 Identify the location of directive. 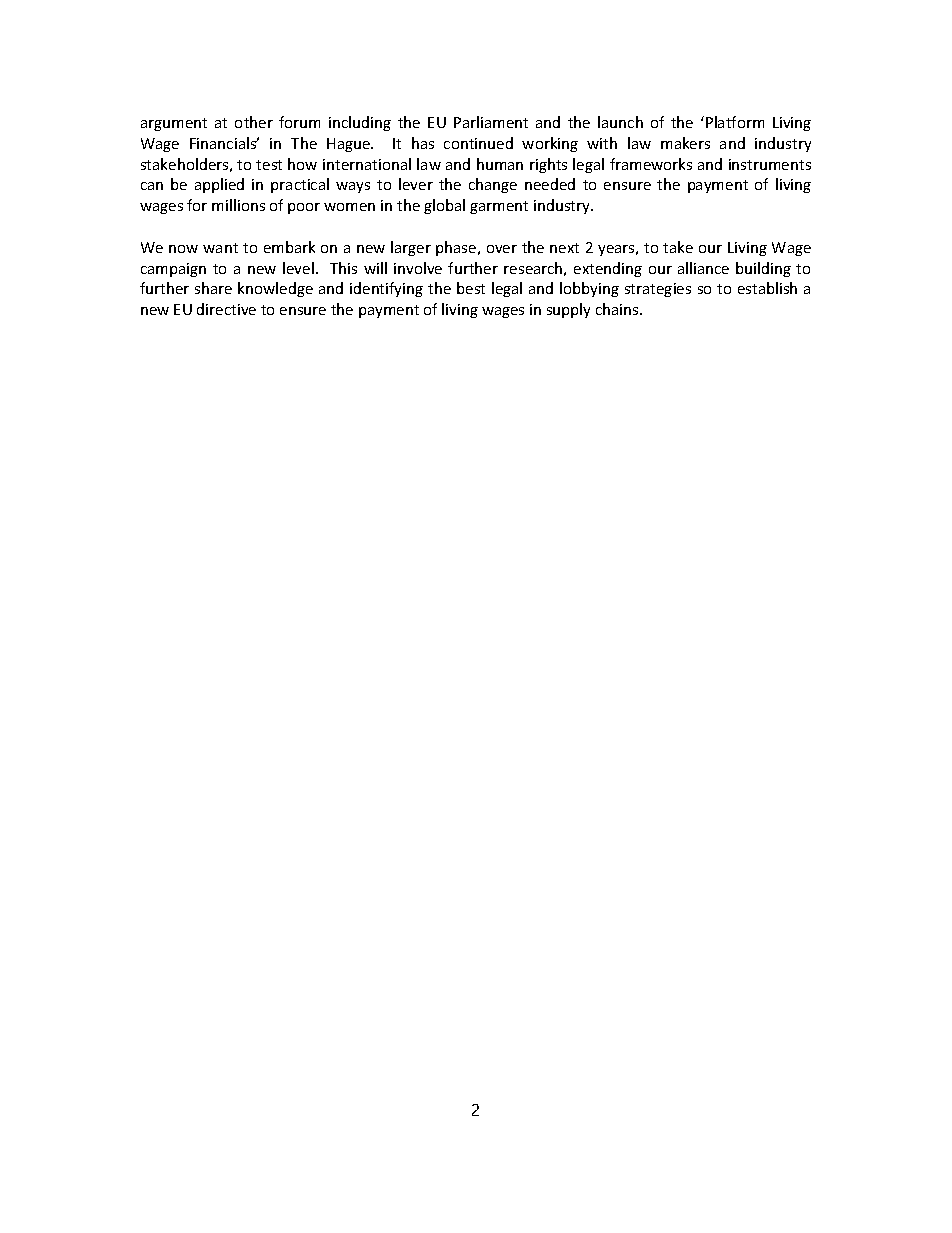
(226, 309).
